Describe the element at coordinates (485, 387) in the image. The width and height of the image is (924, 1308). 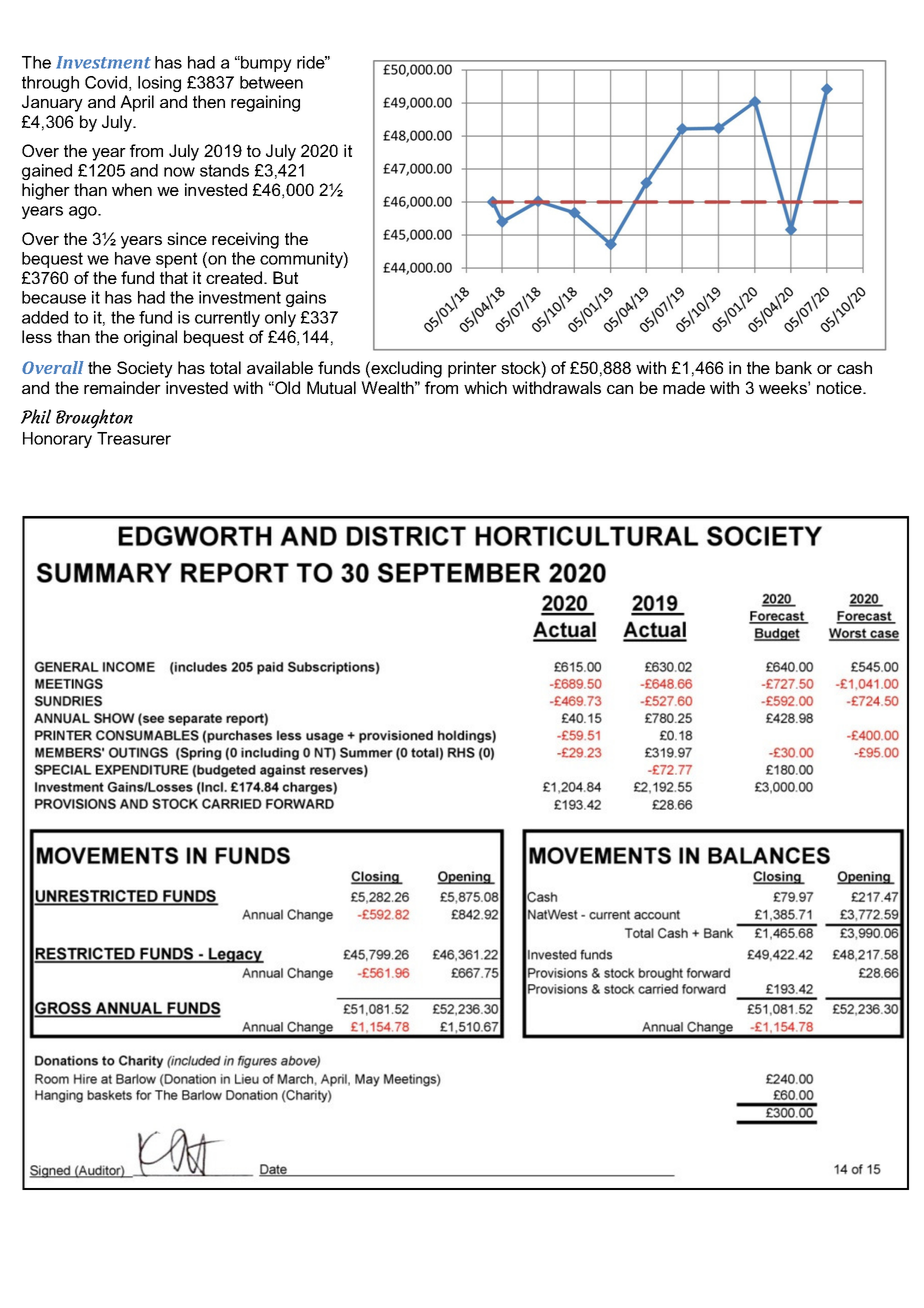
I see `which` at that location.
